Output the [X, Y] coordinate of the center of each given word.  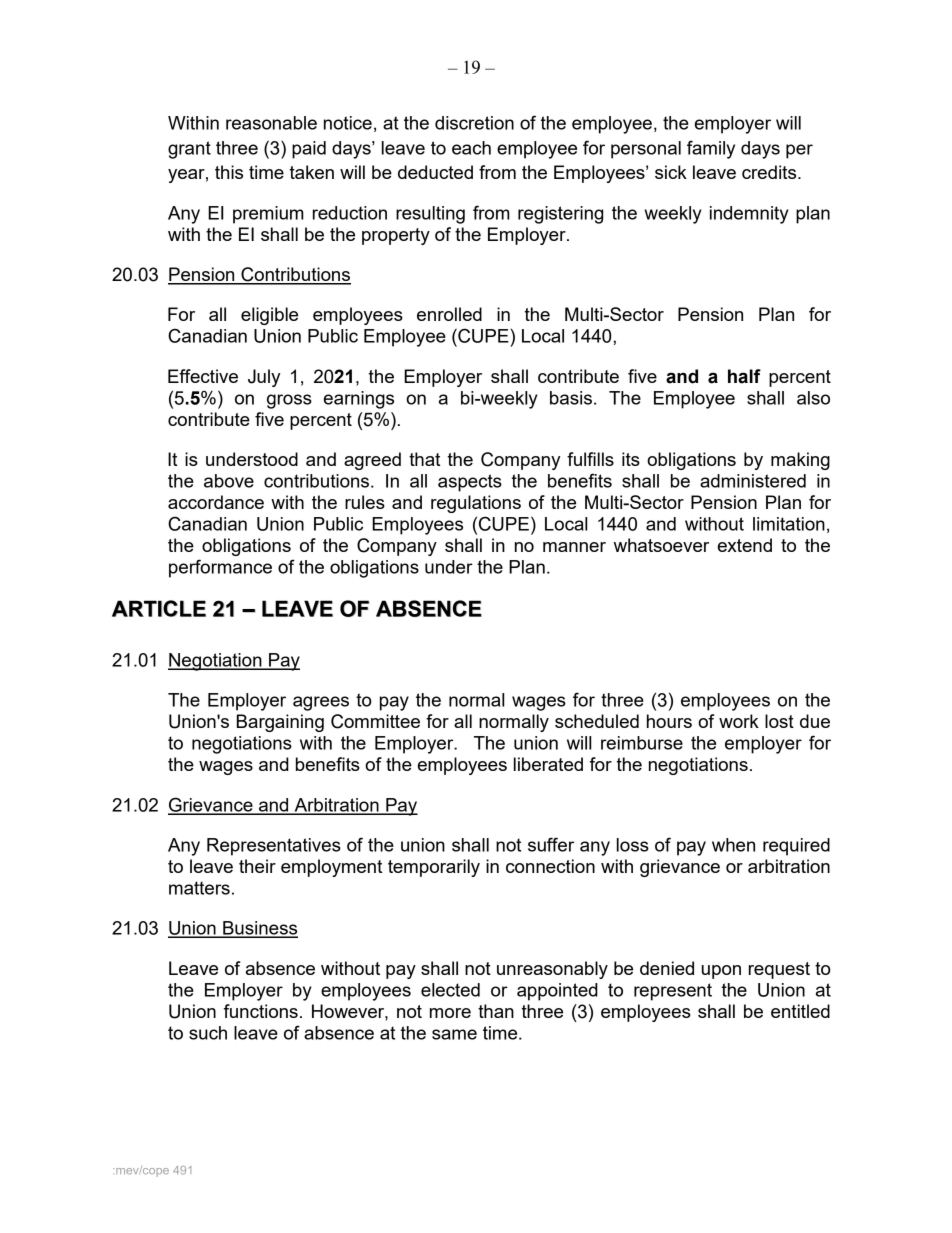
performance [220, 568]
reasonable [271, 123]
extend [745, 545]
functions [261, 1011]
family [711, 149]
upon [721, 972]
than [496, 1011]
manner [574, 547]
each [471, 148]
